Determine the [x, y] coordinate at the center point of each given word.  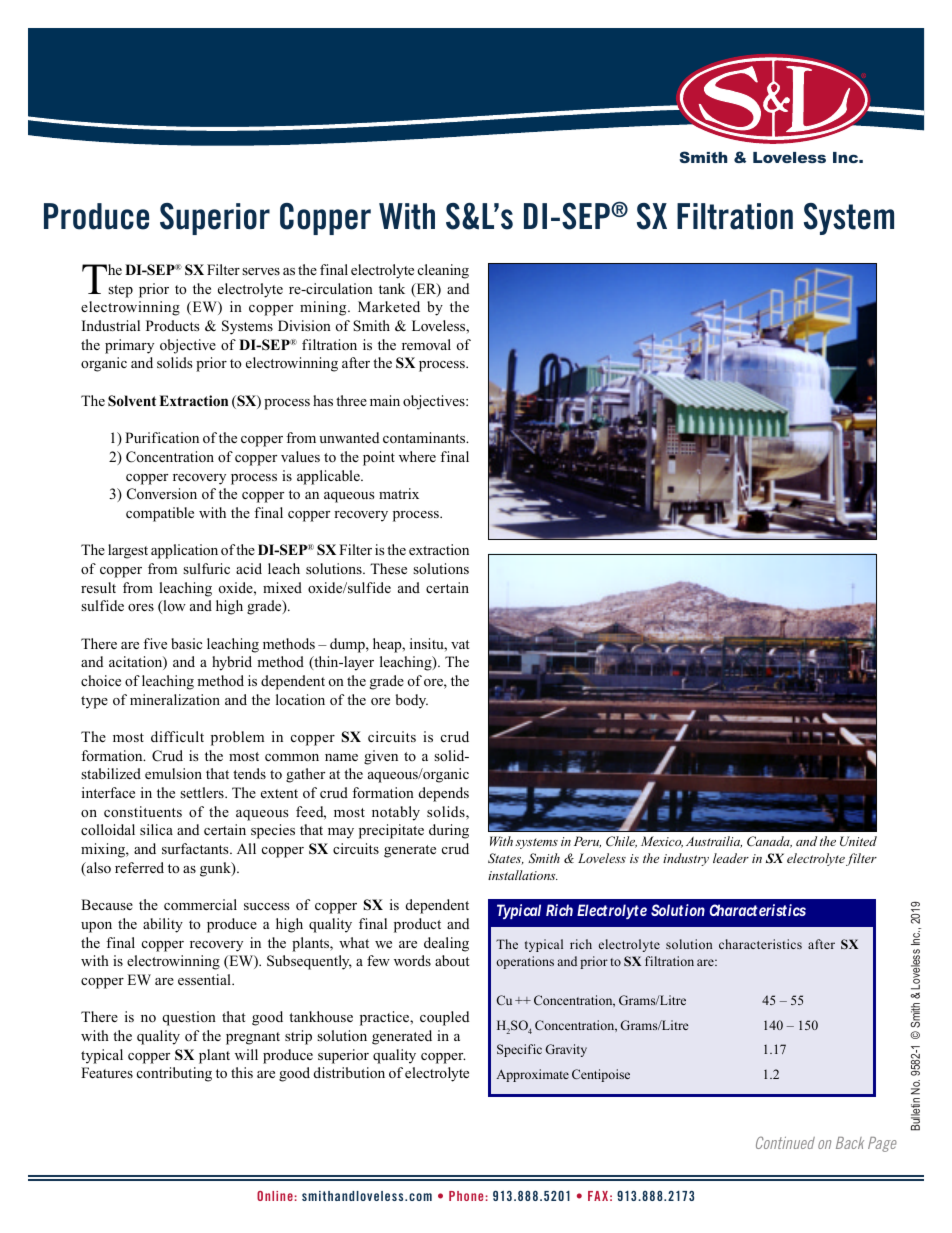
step [120, 291]
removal [426, 345]
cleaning [443, 271]
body [412, 701]
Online [275, 1196]
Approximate [532, 1075]
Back [850, 1143]
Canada [769, 842]
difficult [177, 736]
